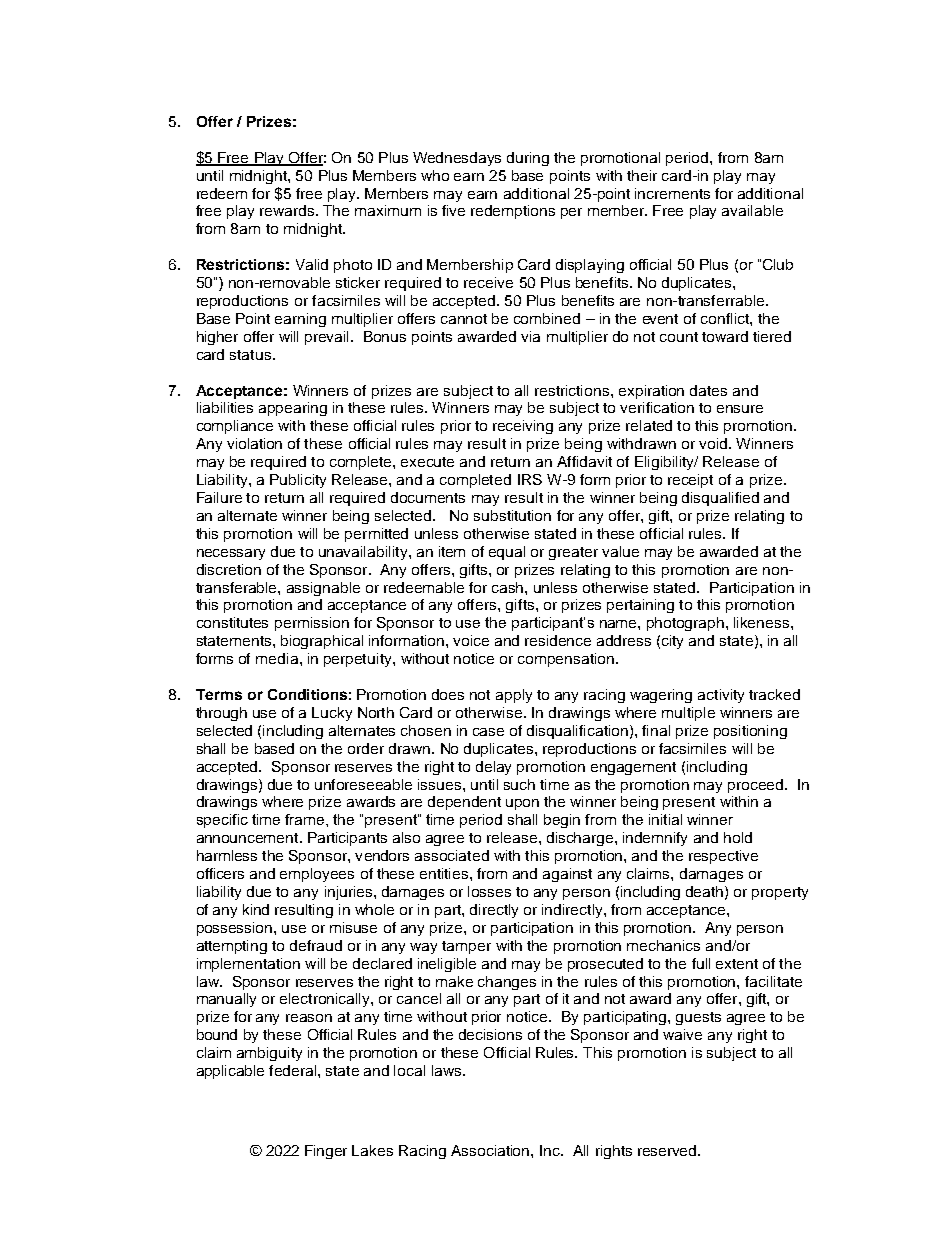 The image size is (952, 1233). I want to click on disqualified, so click(720, 499).
